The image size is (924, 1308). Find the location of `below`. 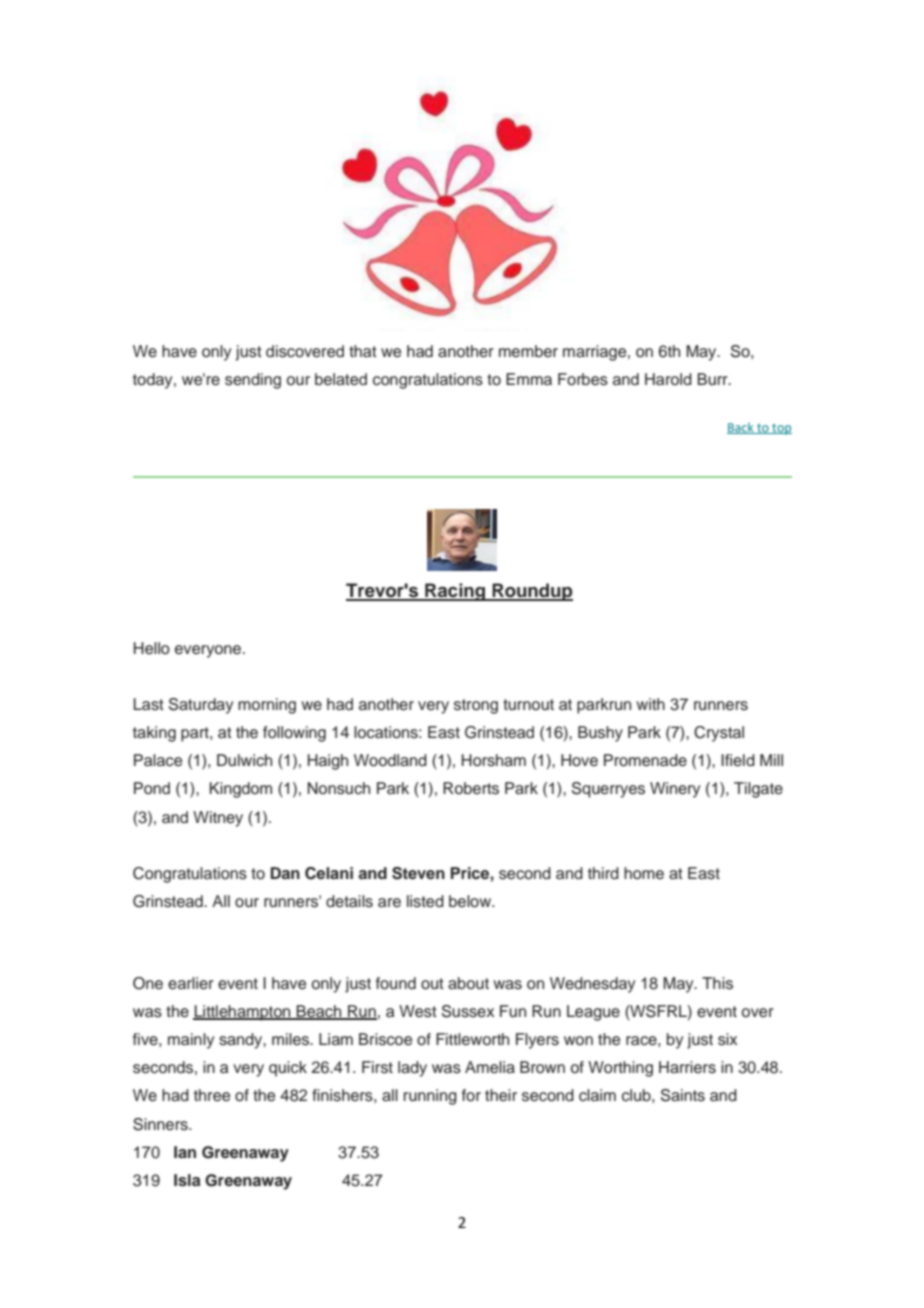

below is located at coordinates (471, 901).
